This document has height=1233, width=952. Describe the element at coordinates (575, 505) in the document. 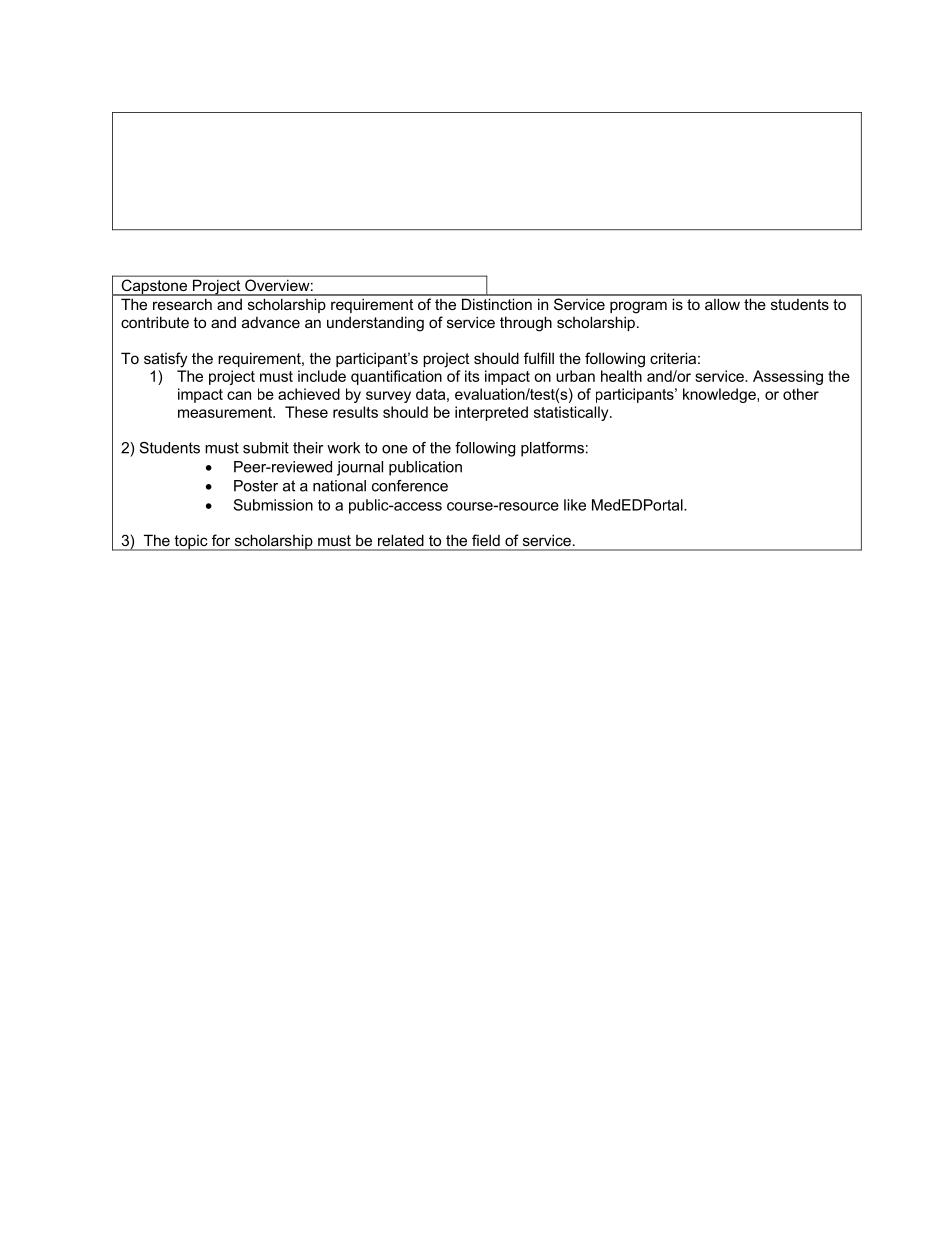

I see `like` at that location.
